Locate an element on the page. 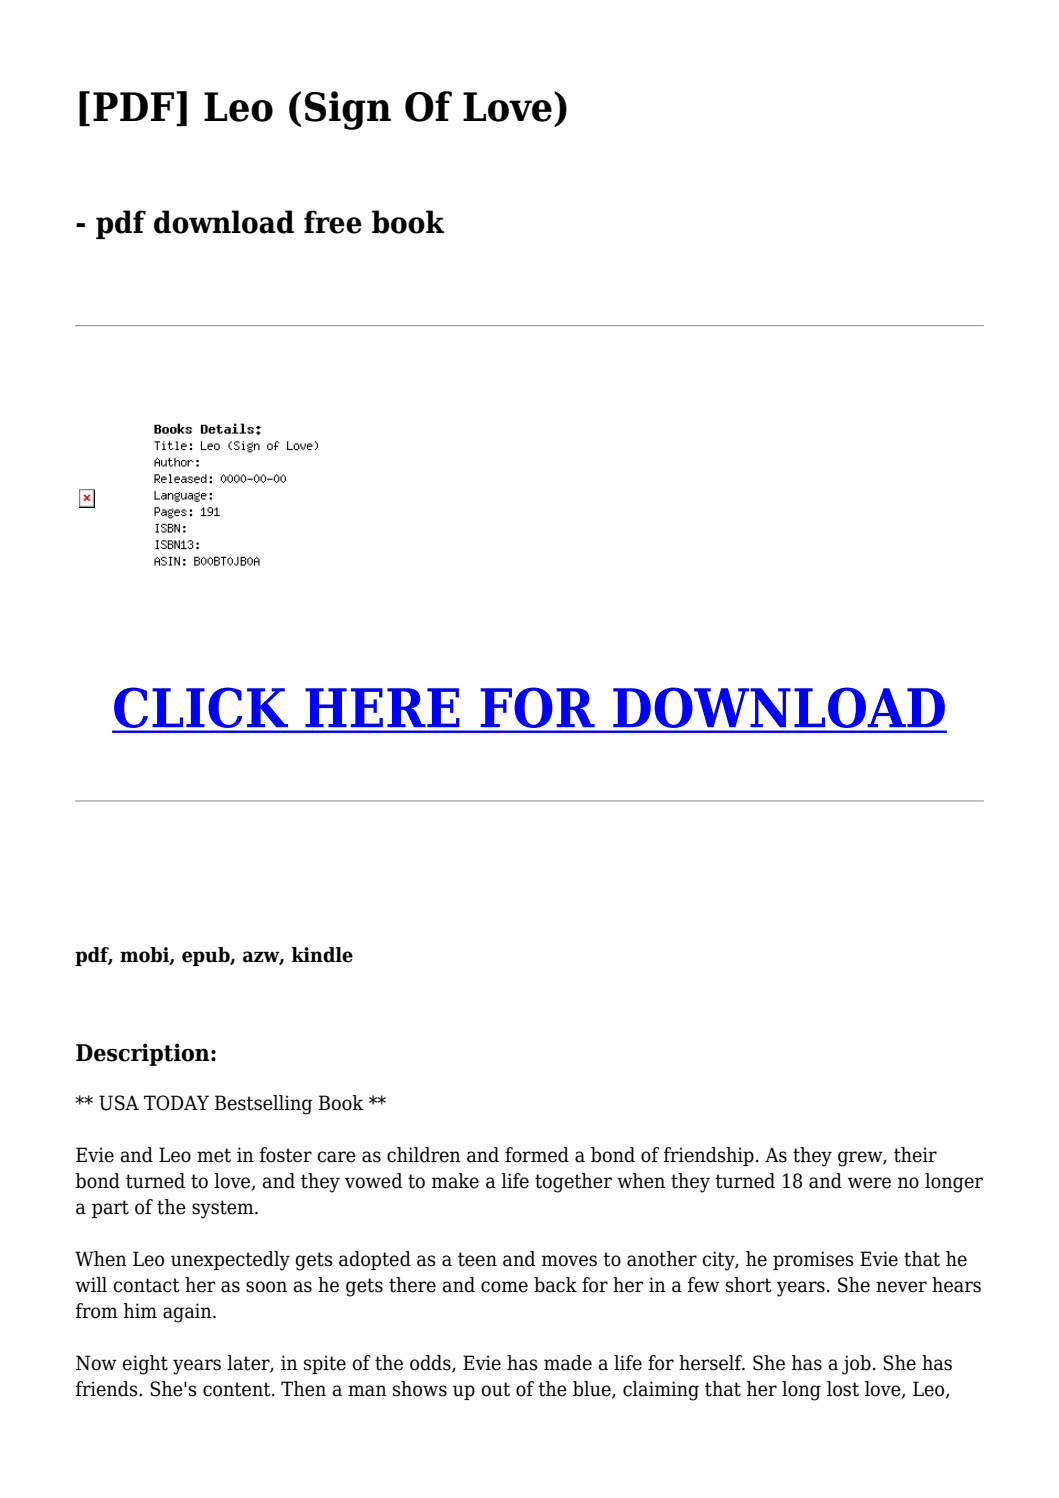  CLICK is located at coordinates (201, 708).
